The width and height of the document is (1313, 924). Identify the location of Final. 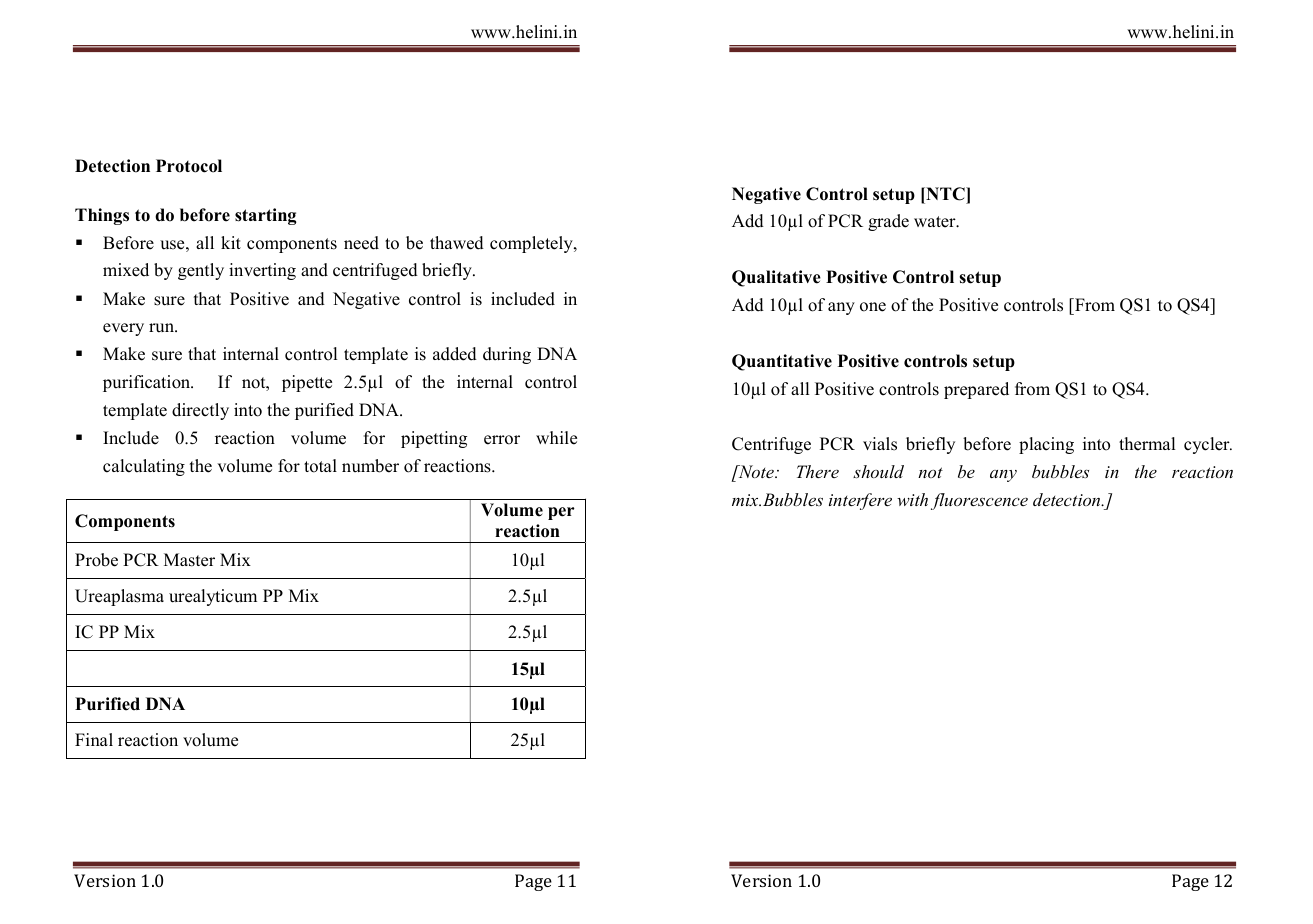
(94, 739).
